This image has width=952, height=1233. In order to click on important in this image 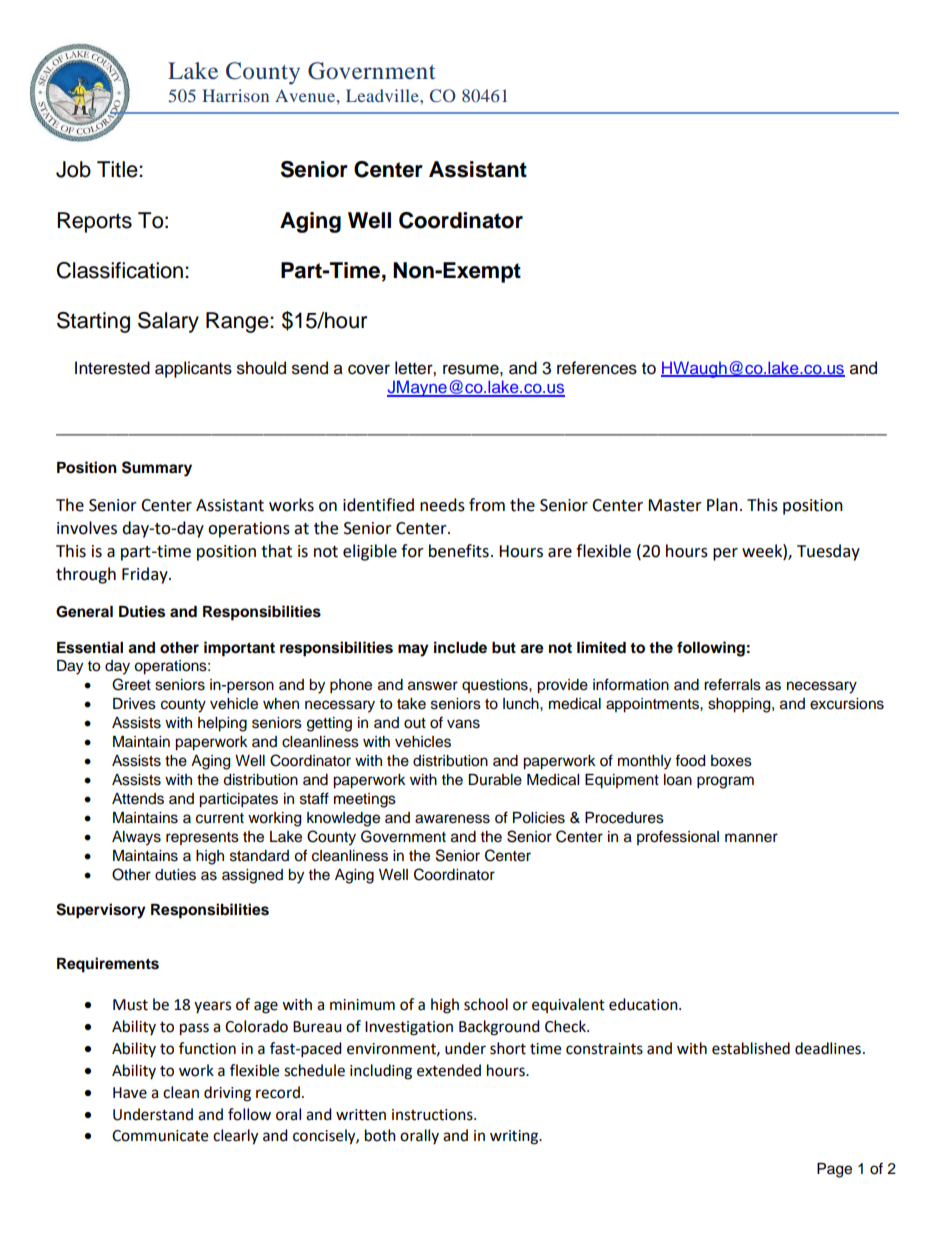, I will do `click(239, 649)`.
